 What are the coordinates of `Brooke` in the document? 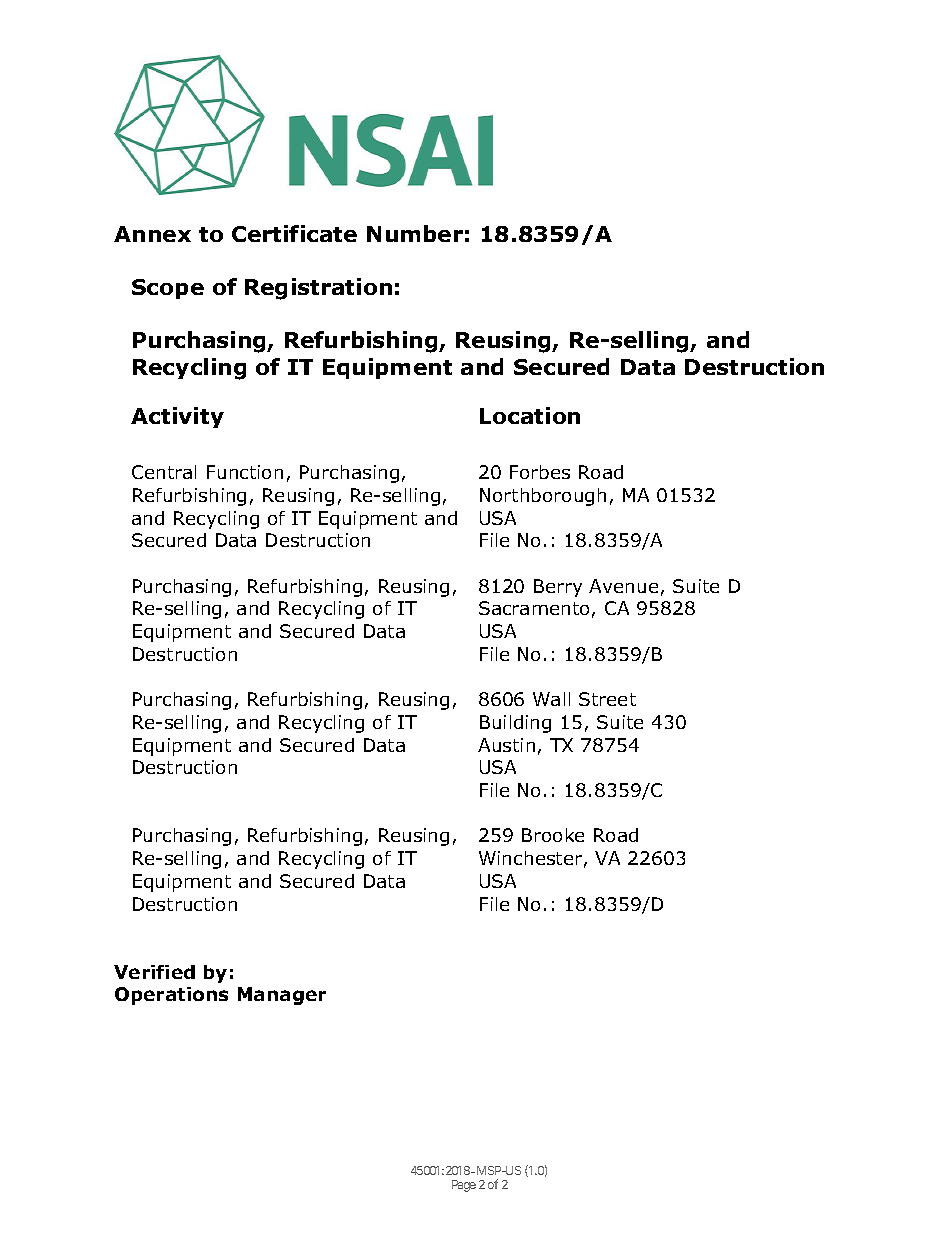 It's located at (553, 835).
